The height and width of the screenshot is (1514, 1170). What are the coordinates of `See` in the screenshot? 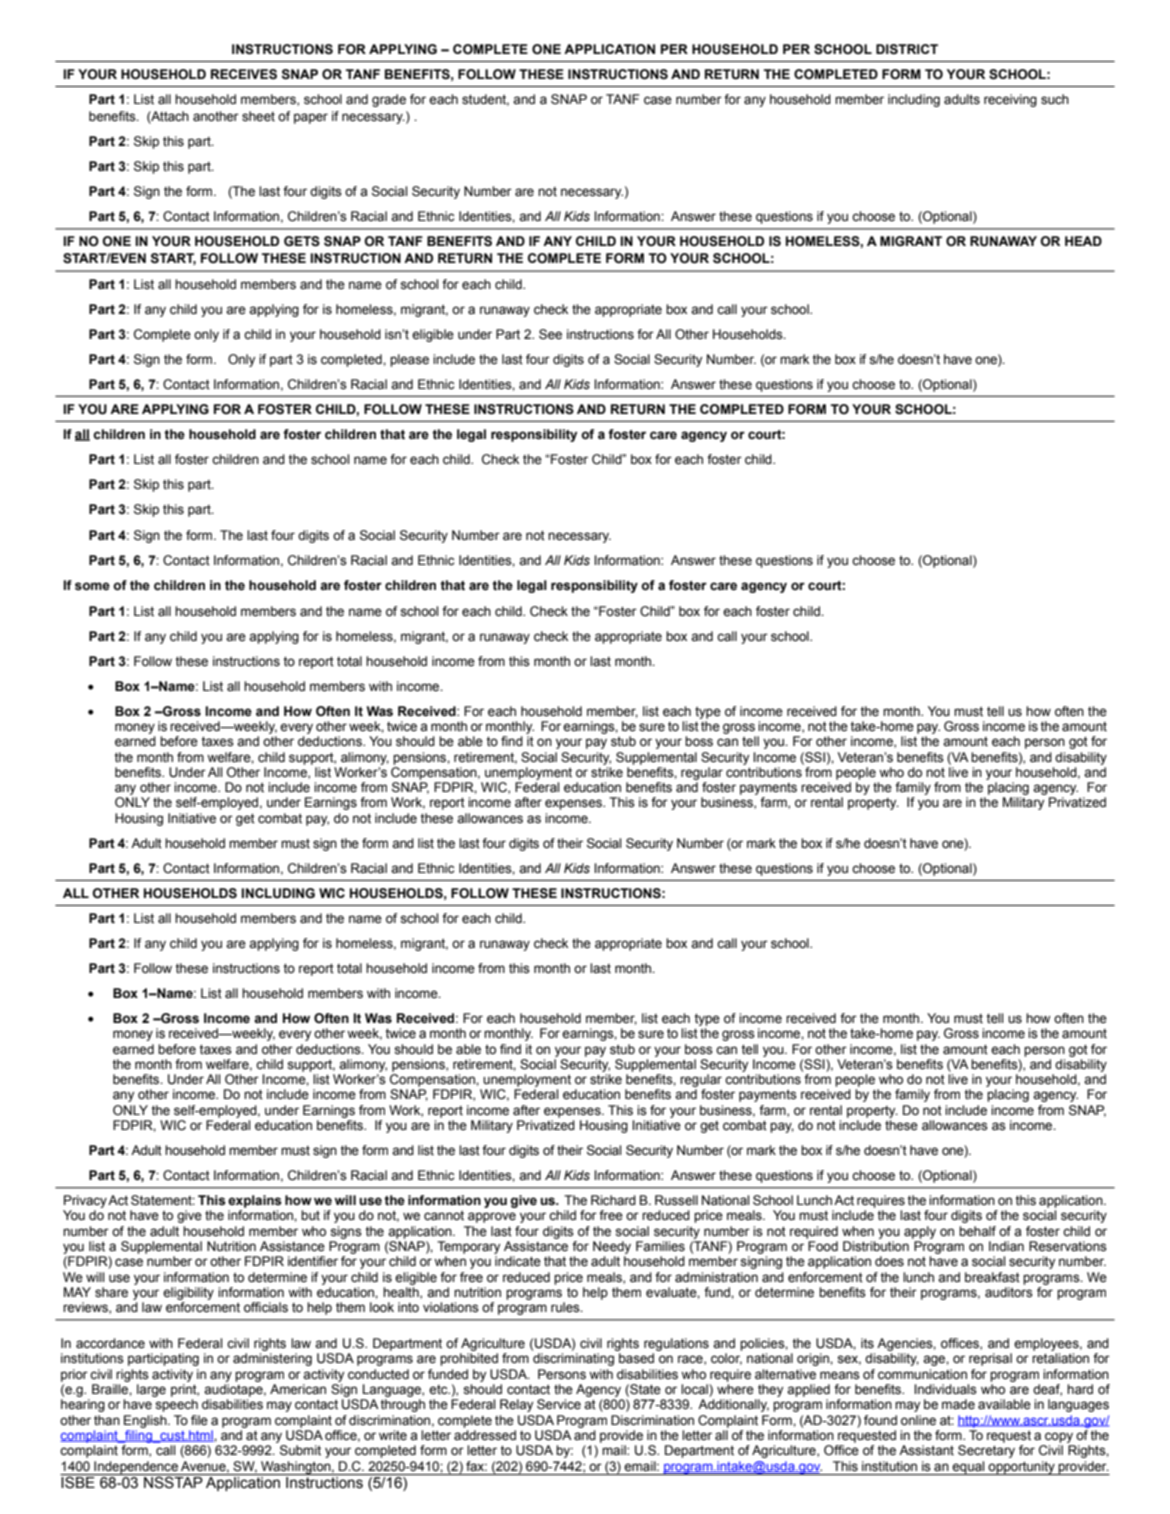 It's located at (550, 334).
